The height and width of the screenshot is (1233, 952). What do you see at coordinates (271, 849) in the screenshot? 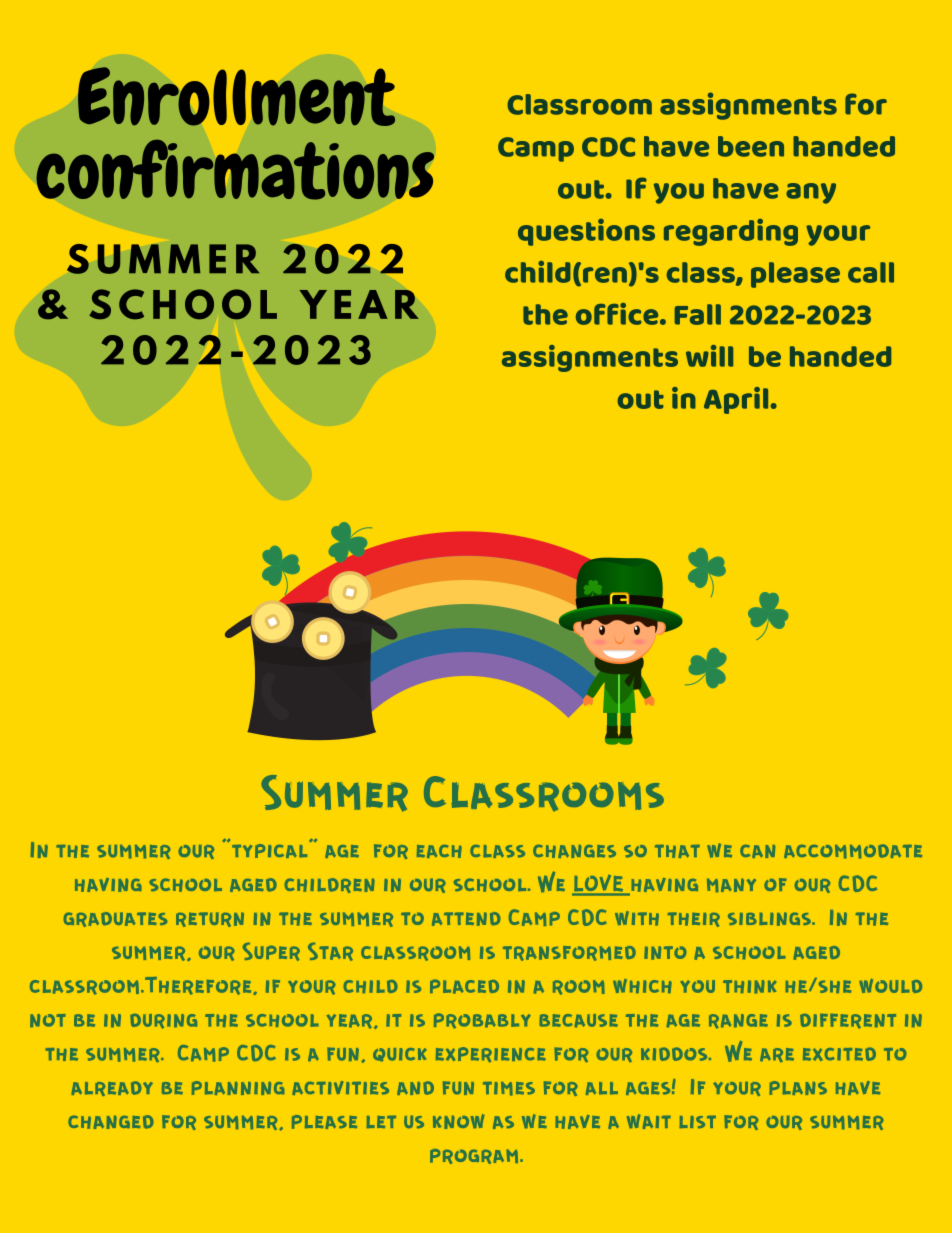
I see `typical` at bounding box center [271, 849].
